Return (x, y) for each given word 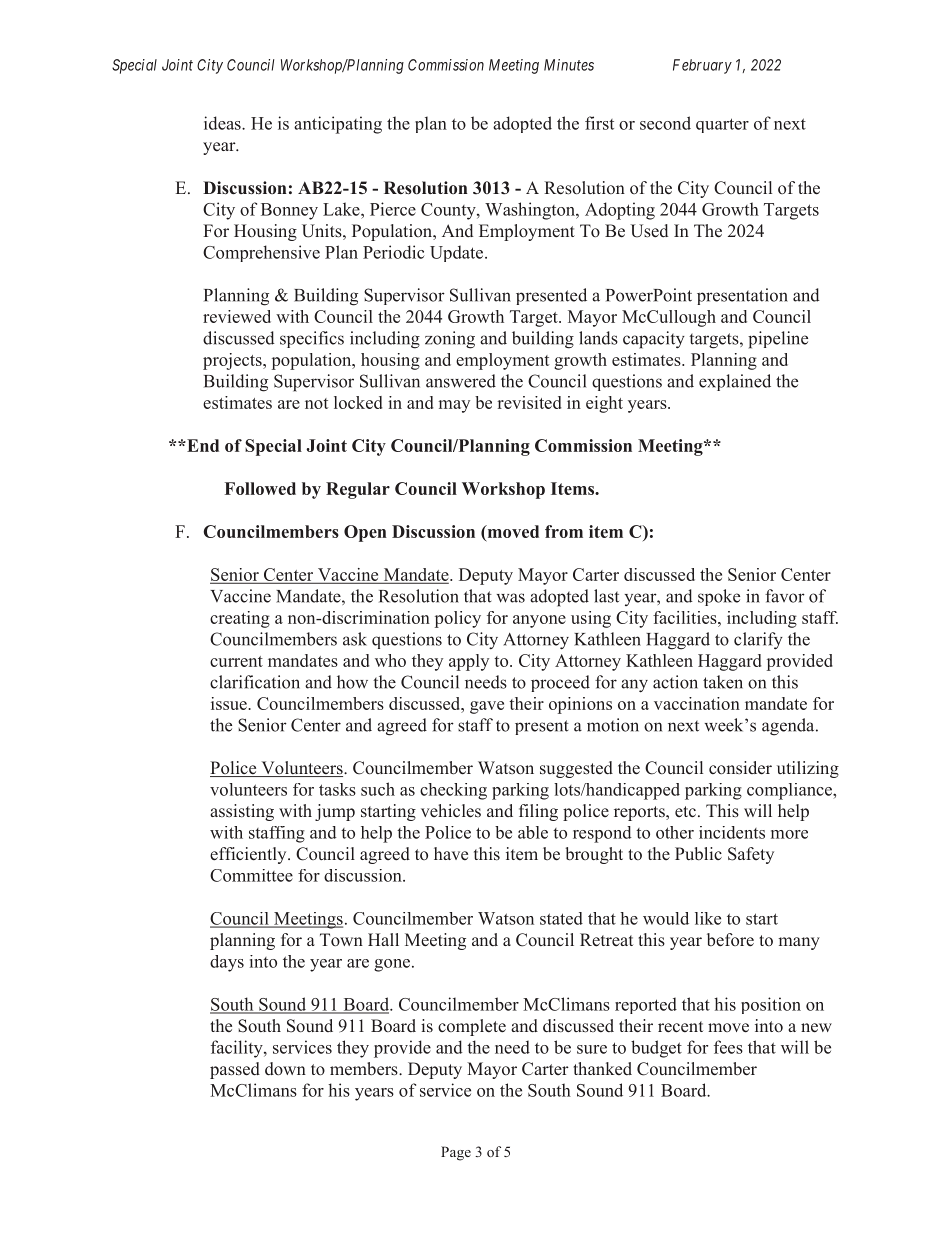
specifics (312, 339)
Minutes (569, 65)
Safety (751, 855)
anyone (539, 621)
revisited (529, 402)
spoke (719, 597)
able (533, 832)
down (285, 1069)
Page (456, 1153)
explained (735, 382)
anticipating (338, 125)
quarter (722, 125)
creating (240, 619)
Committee (251, 875)
